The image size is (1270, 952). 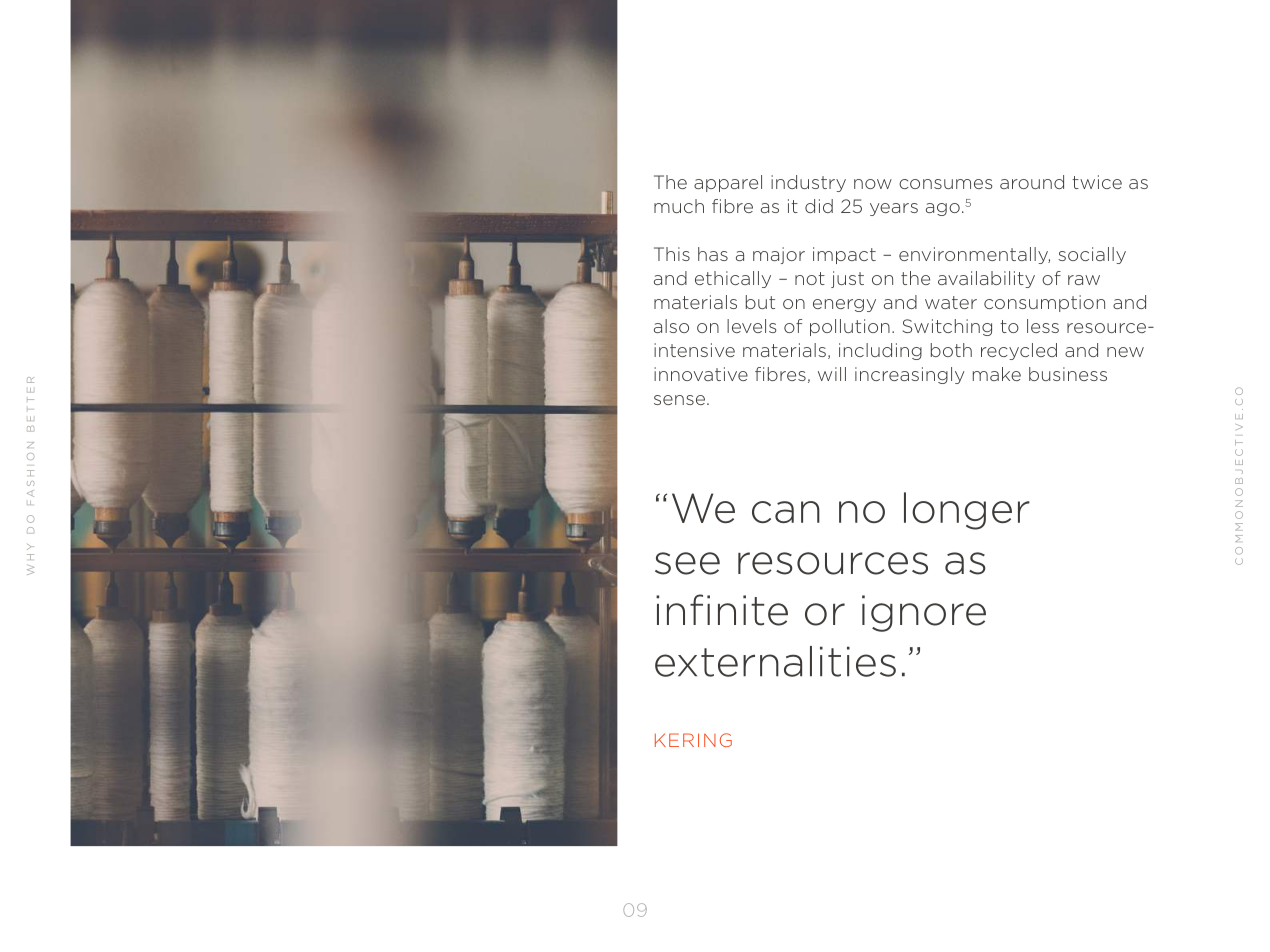 I want to click on twice, so click(x=1097, y=182).
